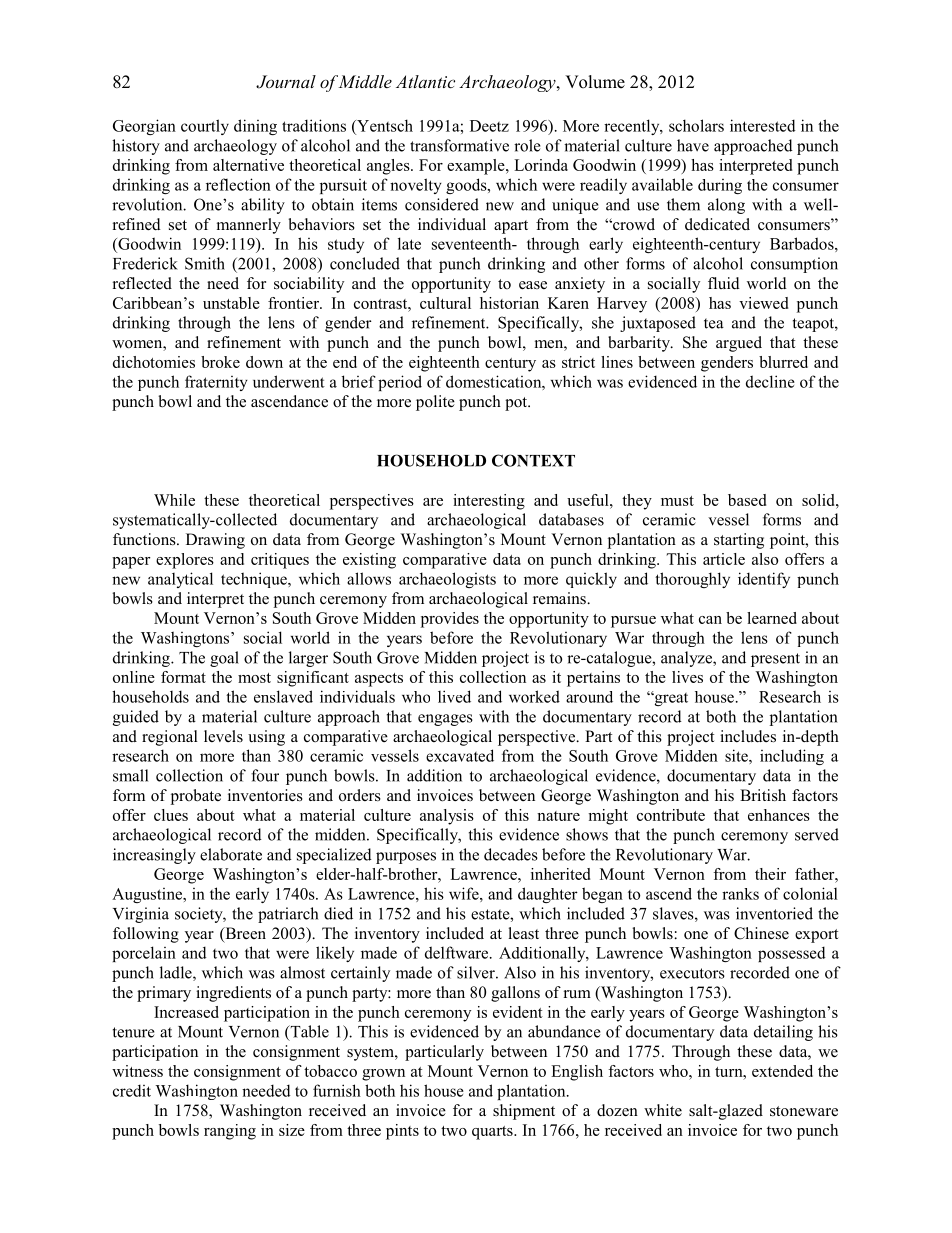 The width and height of the image is (952, 1233). What do you see at coordinates (772, 618) in the image?
I see `learned` at bounding box center [772, 618].
